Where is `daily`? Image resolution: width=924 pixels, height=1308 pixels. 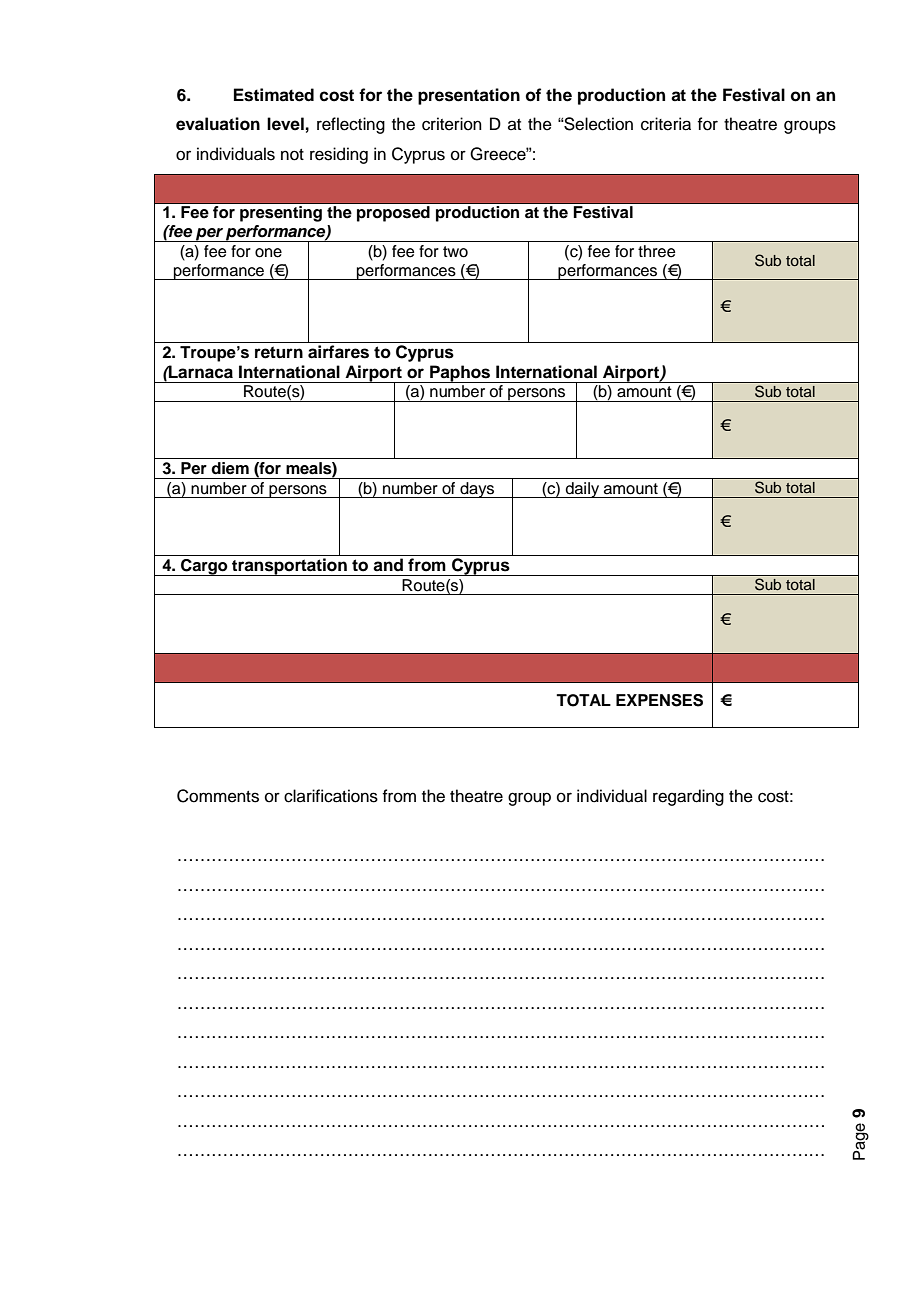 daily is located at coordinates (582, 490).
